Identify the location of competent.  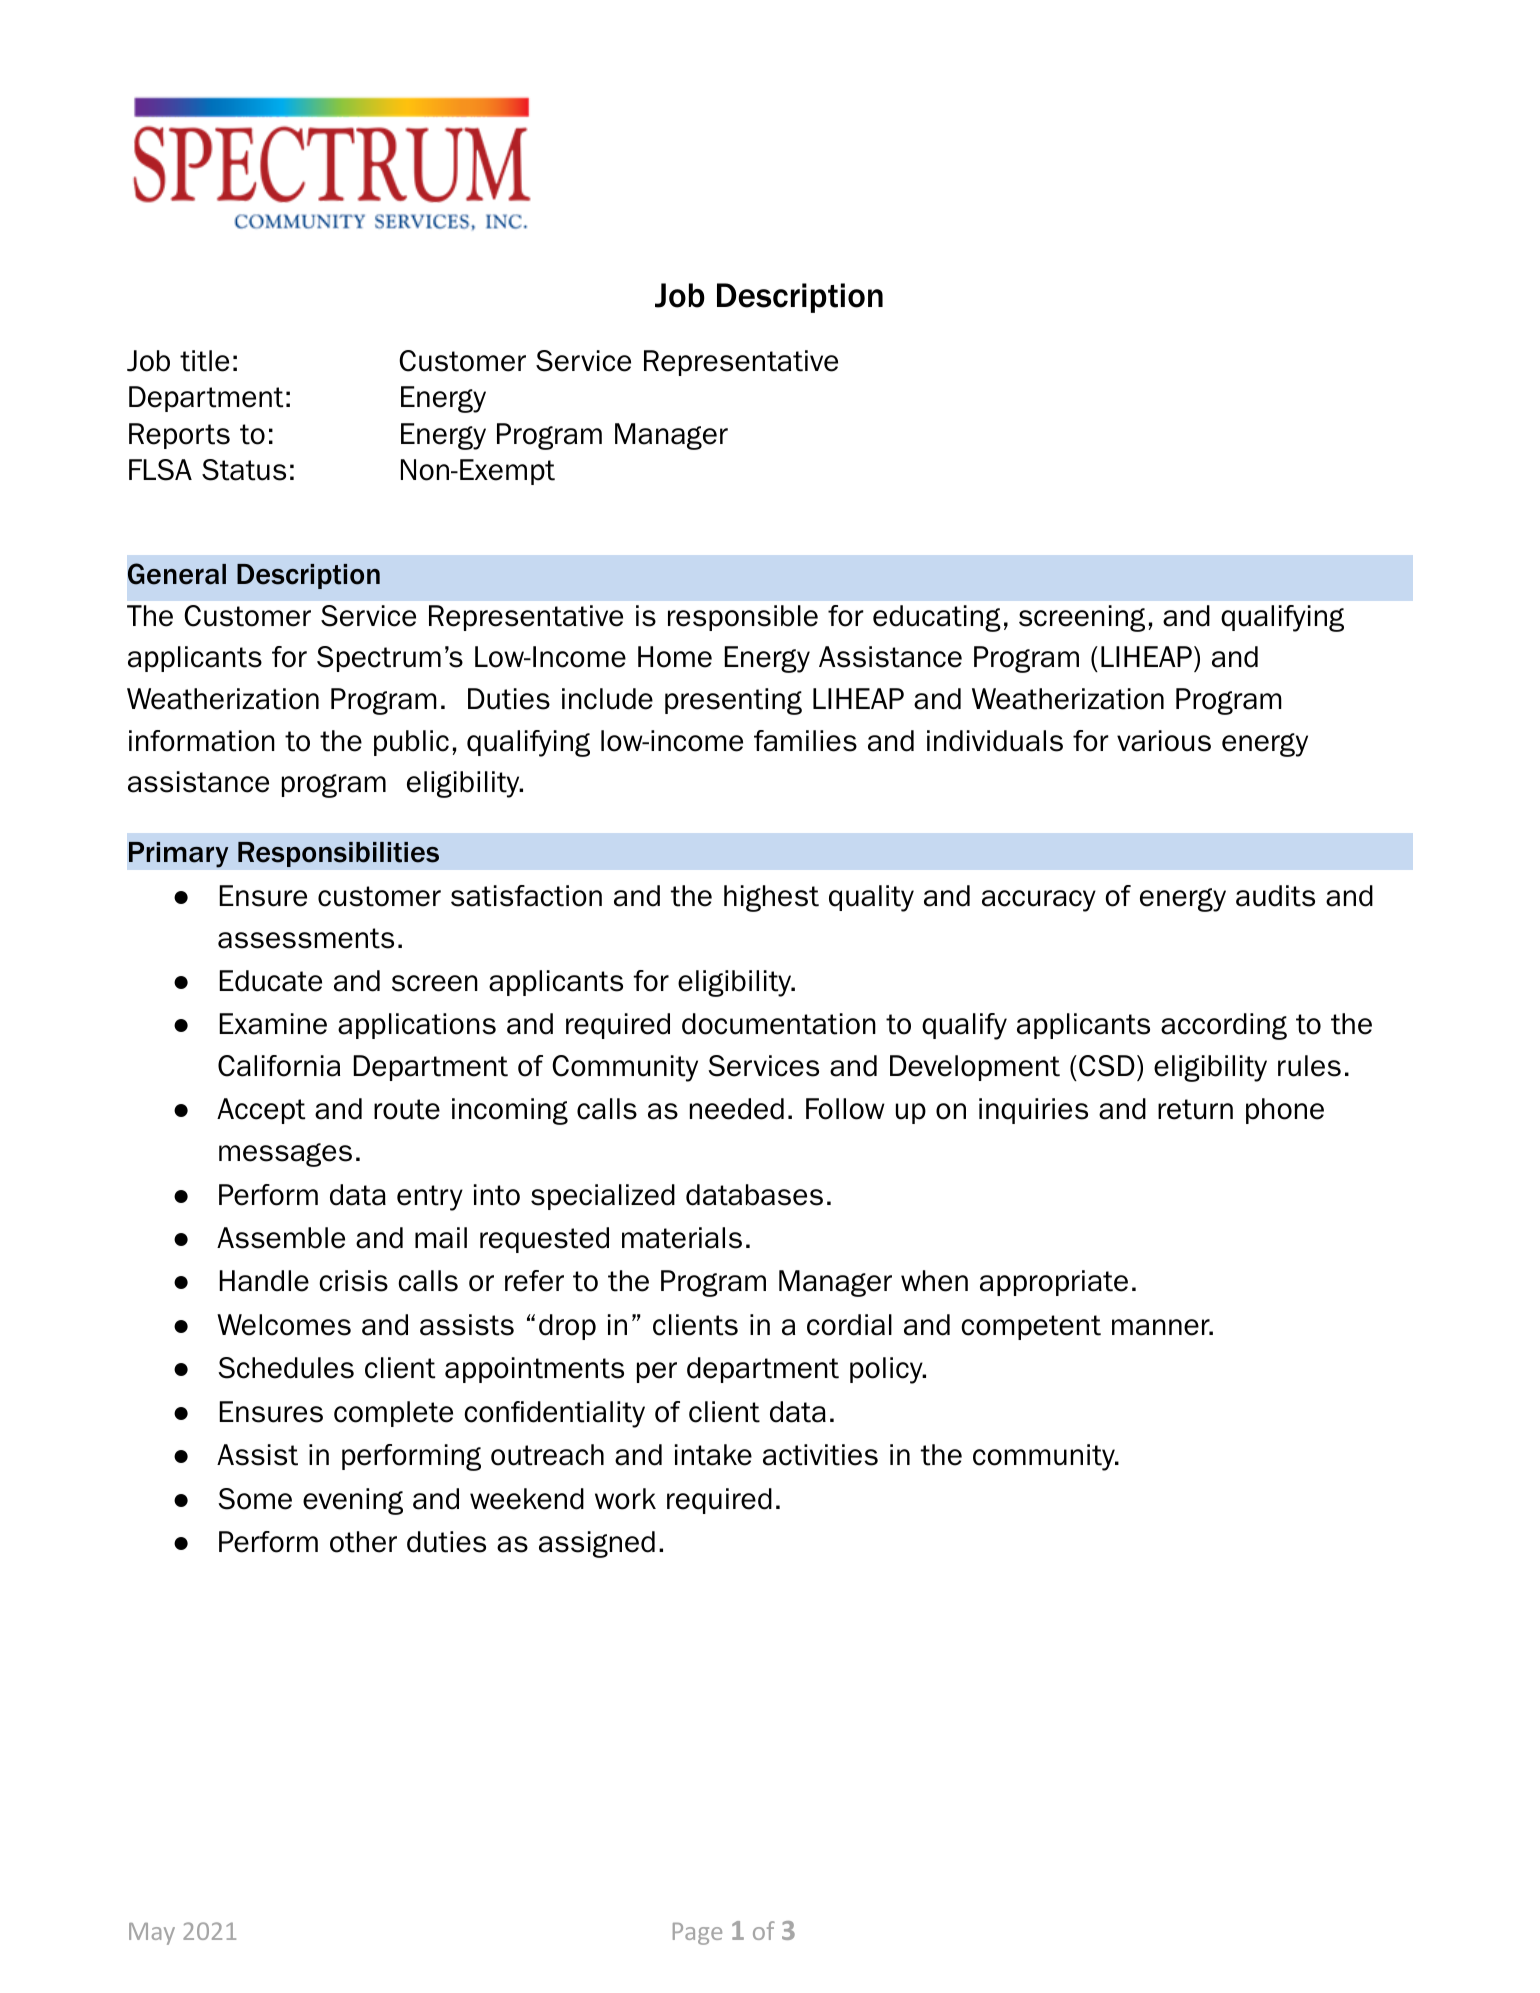
(1031, 1327).
